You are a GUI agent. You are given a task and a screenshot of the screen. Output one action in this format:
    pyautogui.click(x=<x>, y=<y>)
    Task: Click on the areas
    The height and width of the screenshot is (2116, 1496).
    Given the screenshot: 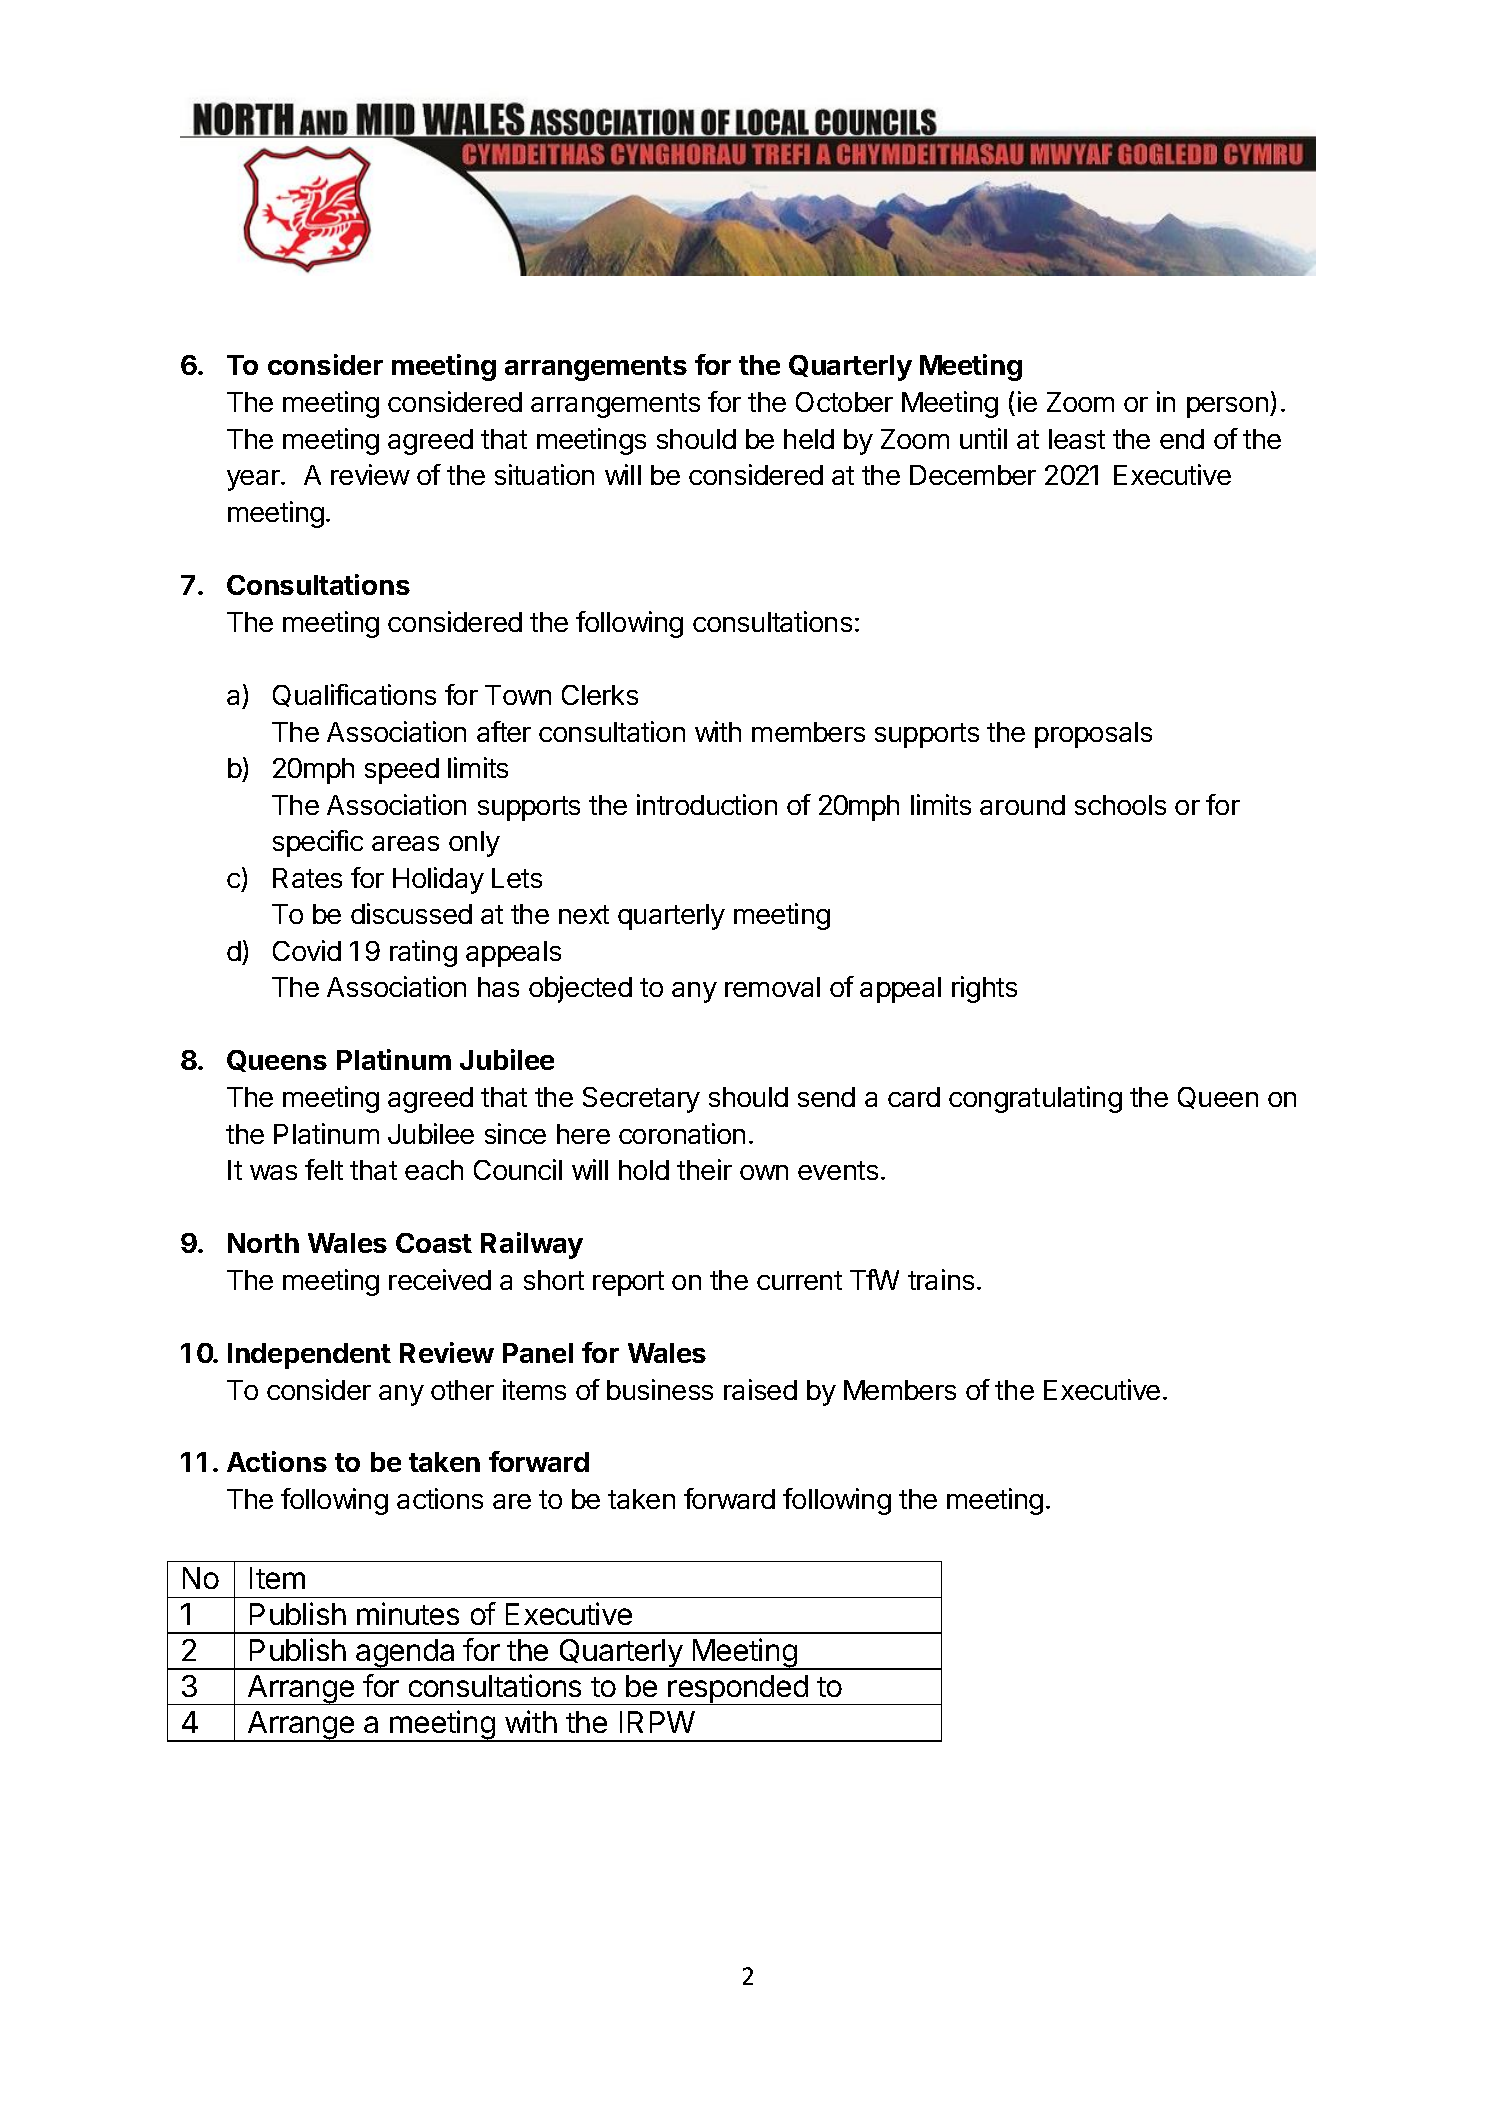 What is the action you would take?
    pyautogui.click(x=405, y=843)
